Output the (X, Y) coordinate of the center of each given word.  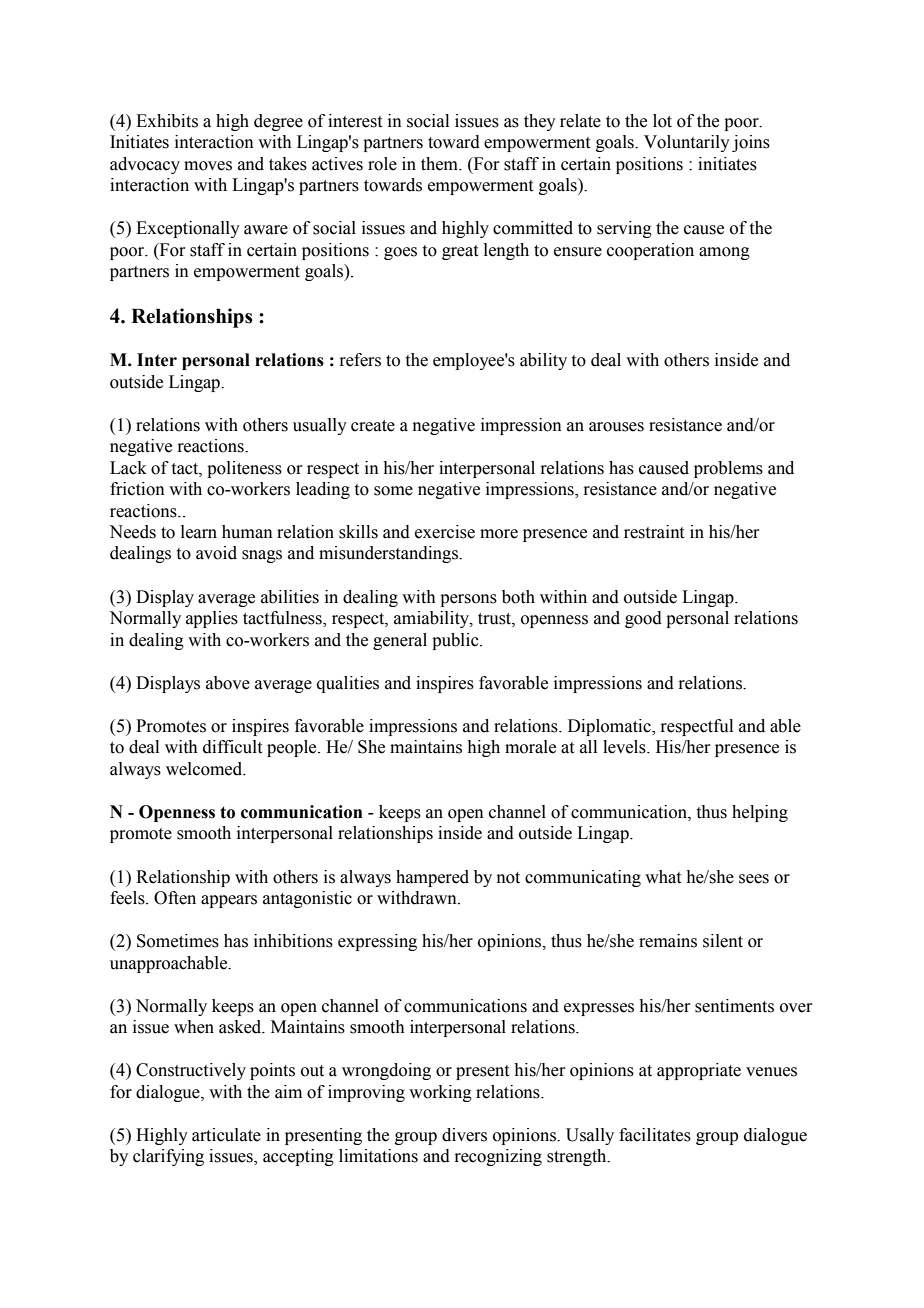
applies (212, 619)
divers (464, 1135)
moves (208, 166)
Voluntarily (687, 143)
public (456, 641)
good (643, 619)
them (440, 164)
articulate (226, 1135)
